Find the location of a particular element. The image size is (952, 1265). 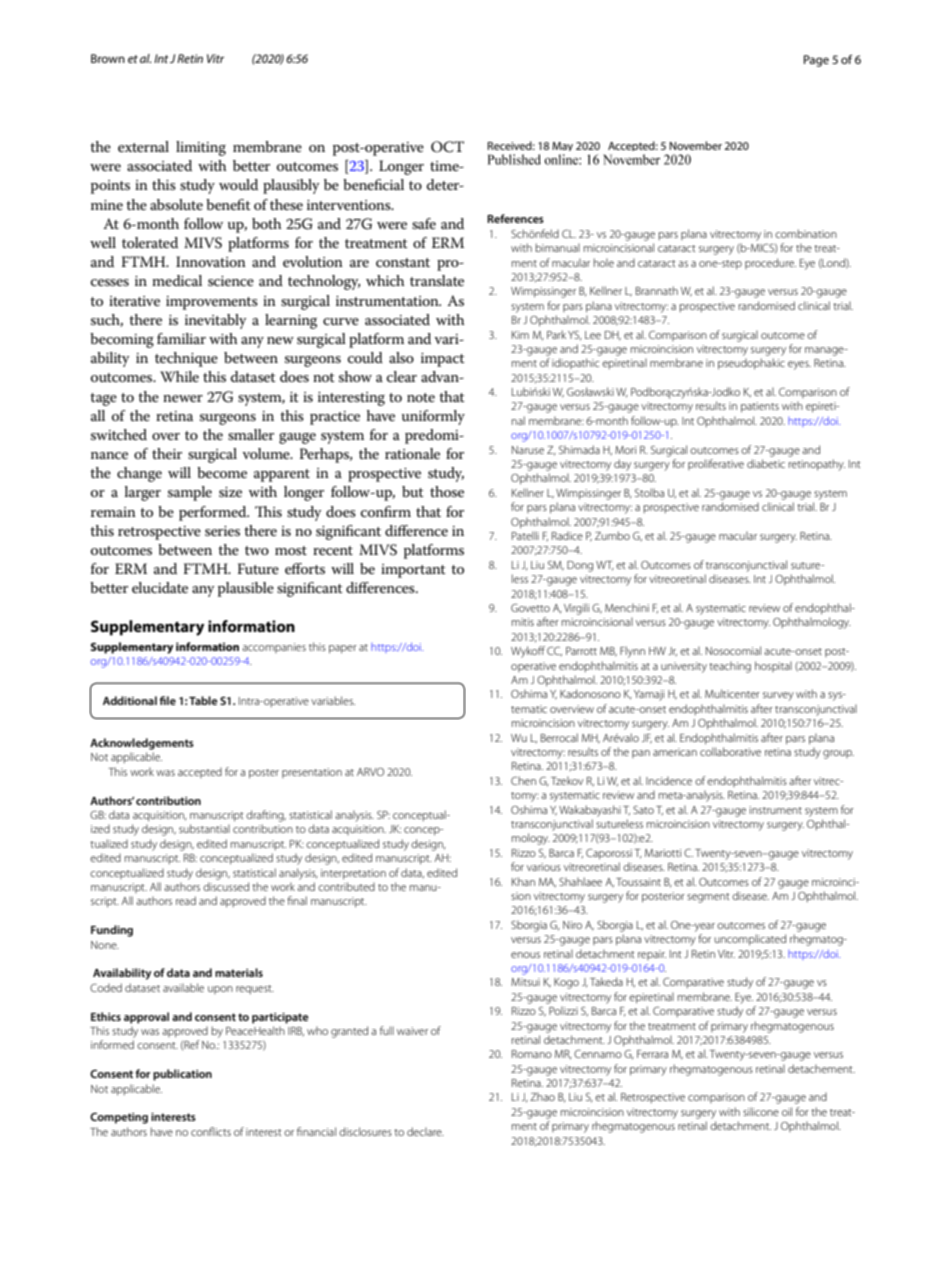

collaborative is located at coordinates (730, 751).
